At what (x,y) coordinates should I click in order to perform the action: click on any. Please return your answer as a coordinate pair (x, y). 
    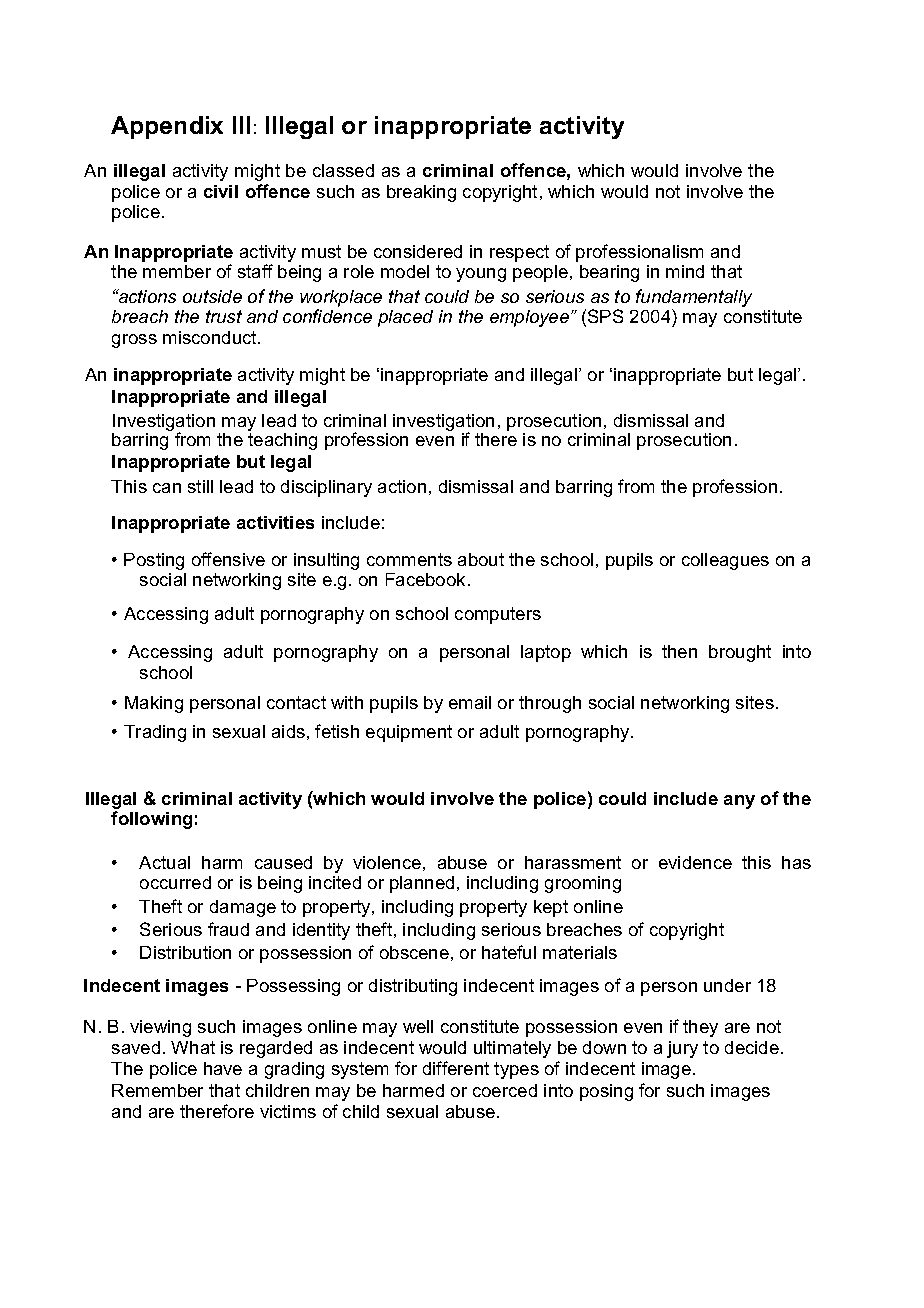
    Looking at the image, I should click on (739, 802).
